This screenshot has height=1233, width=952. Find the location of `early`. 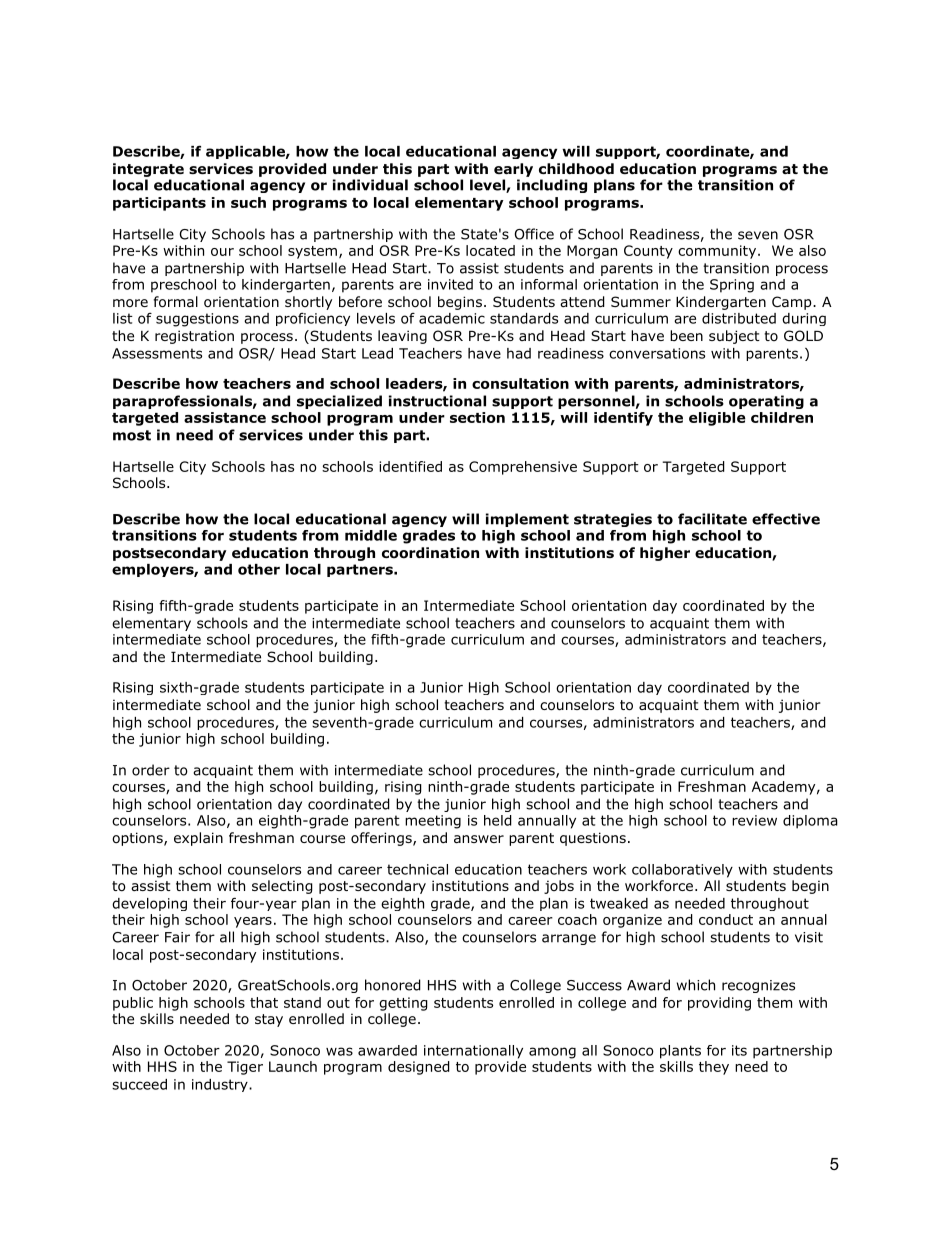

early is located at coordinates (513, 170).
